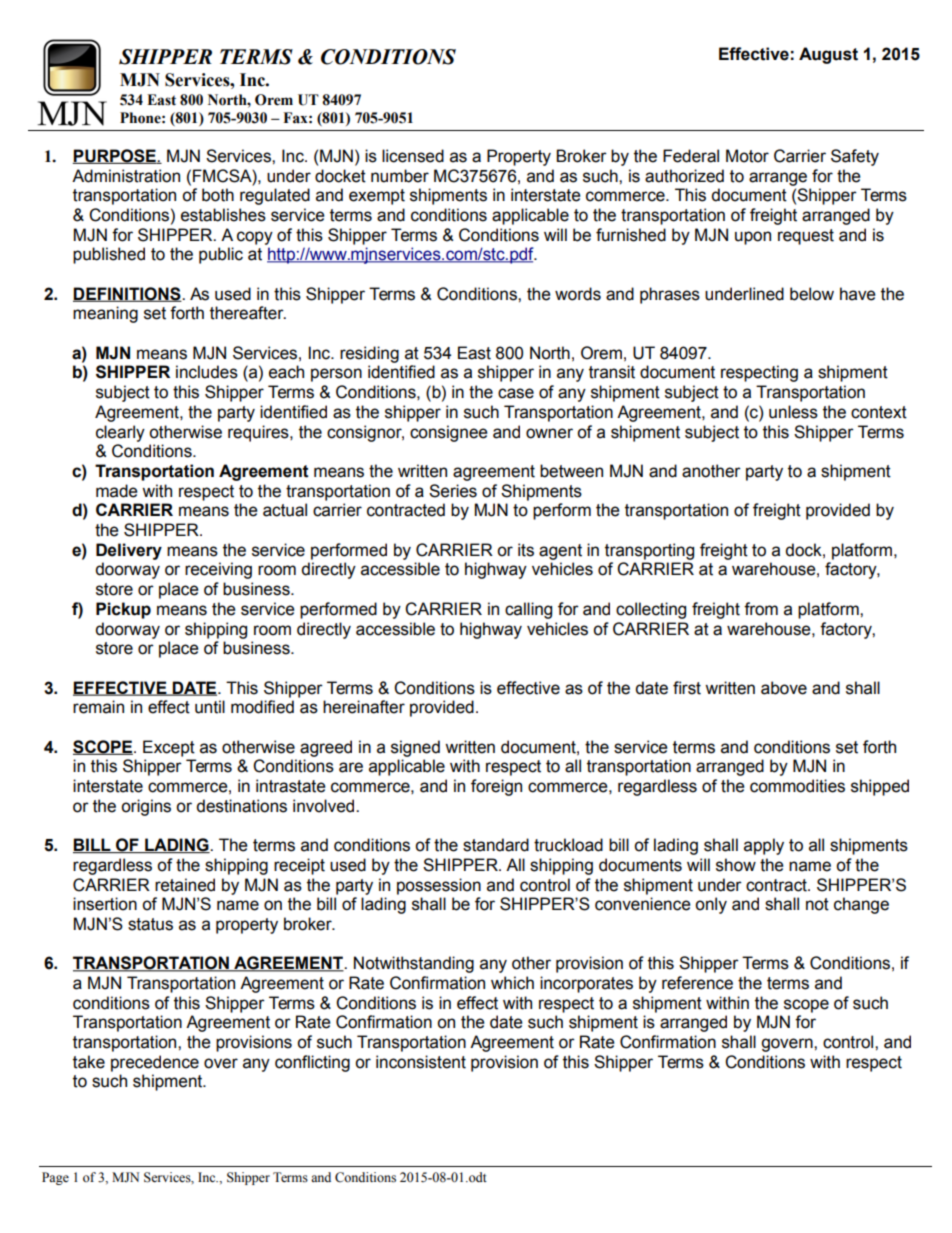 The width and height of the page is (952, 1233). Describe the element at coordinates (453, 491) in the page. I see `Series` at that location.
